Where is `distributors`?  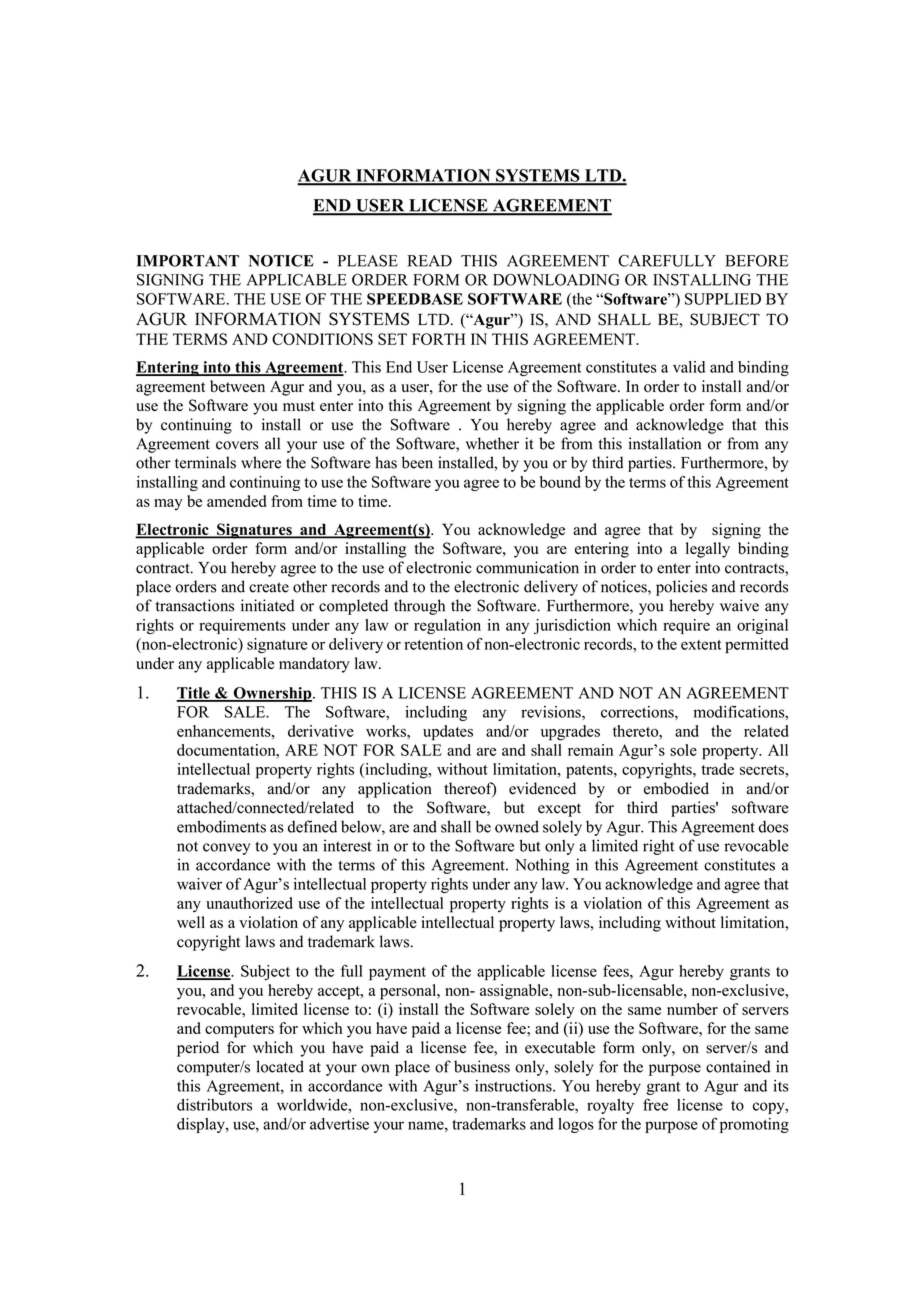
distributors is located at coordinates (214, 1105).
